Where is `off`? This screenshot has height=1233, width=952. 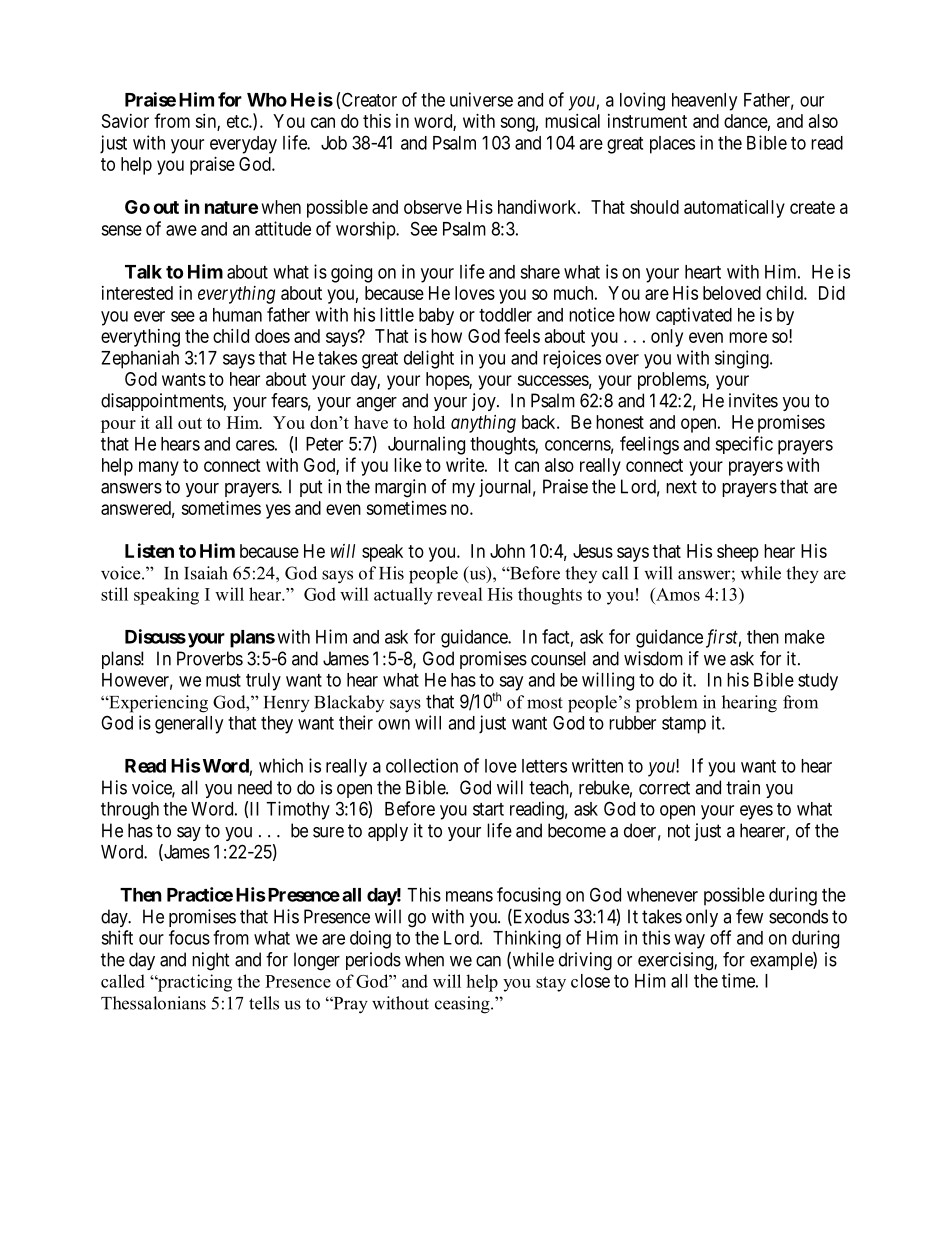 off is located at coordinates (720, 937).
